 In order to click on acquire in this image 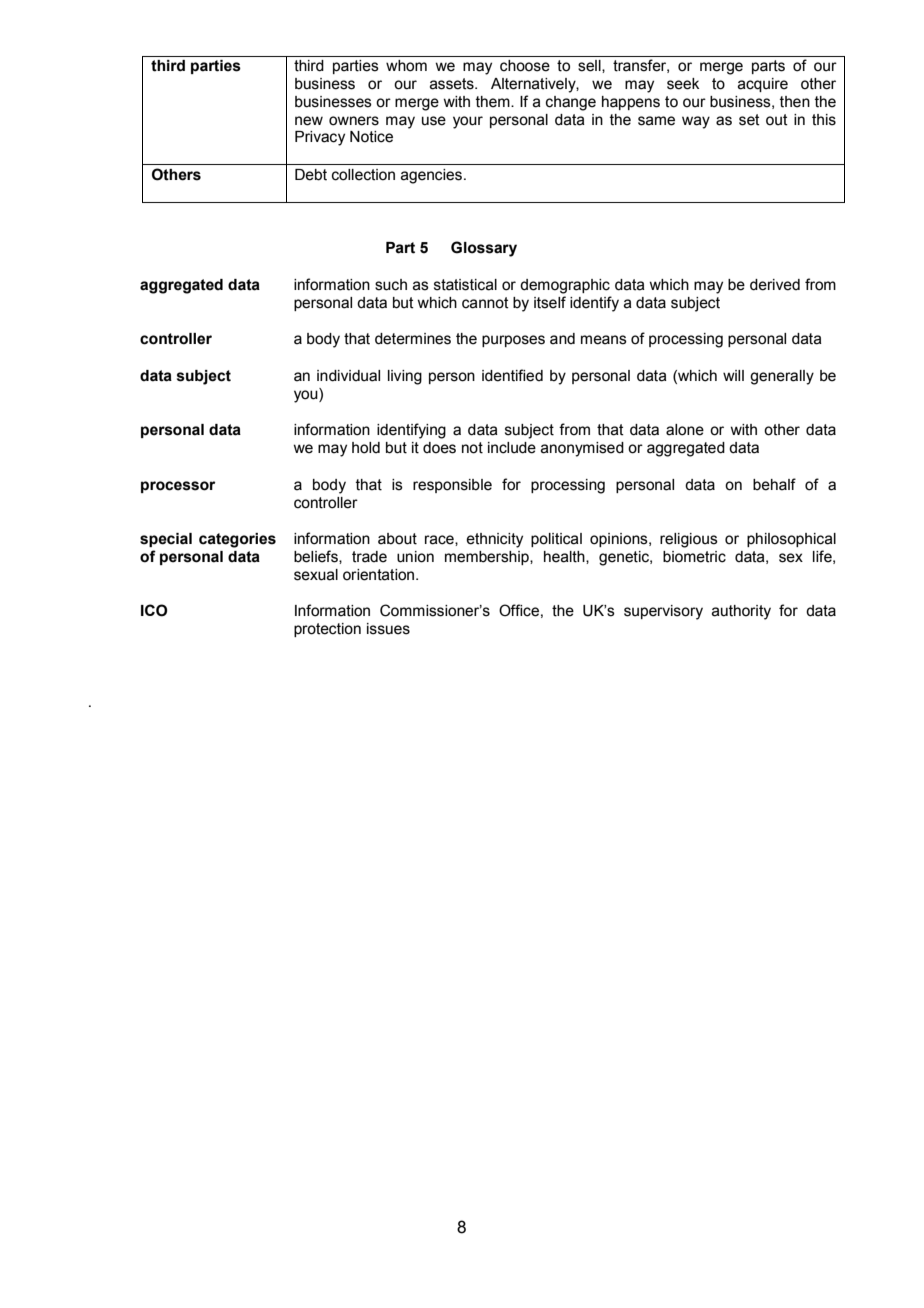, I will do `click(763, 85)`.
